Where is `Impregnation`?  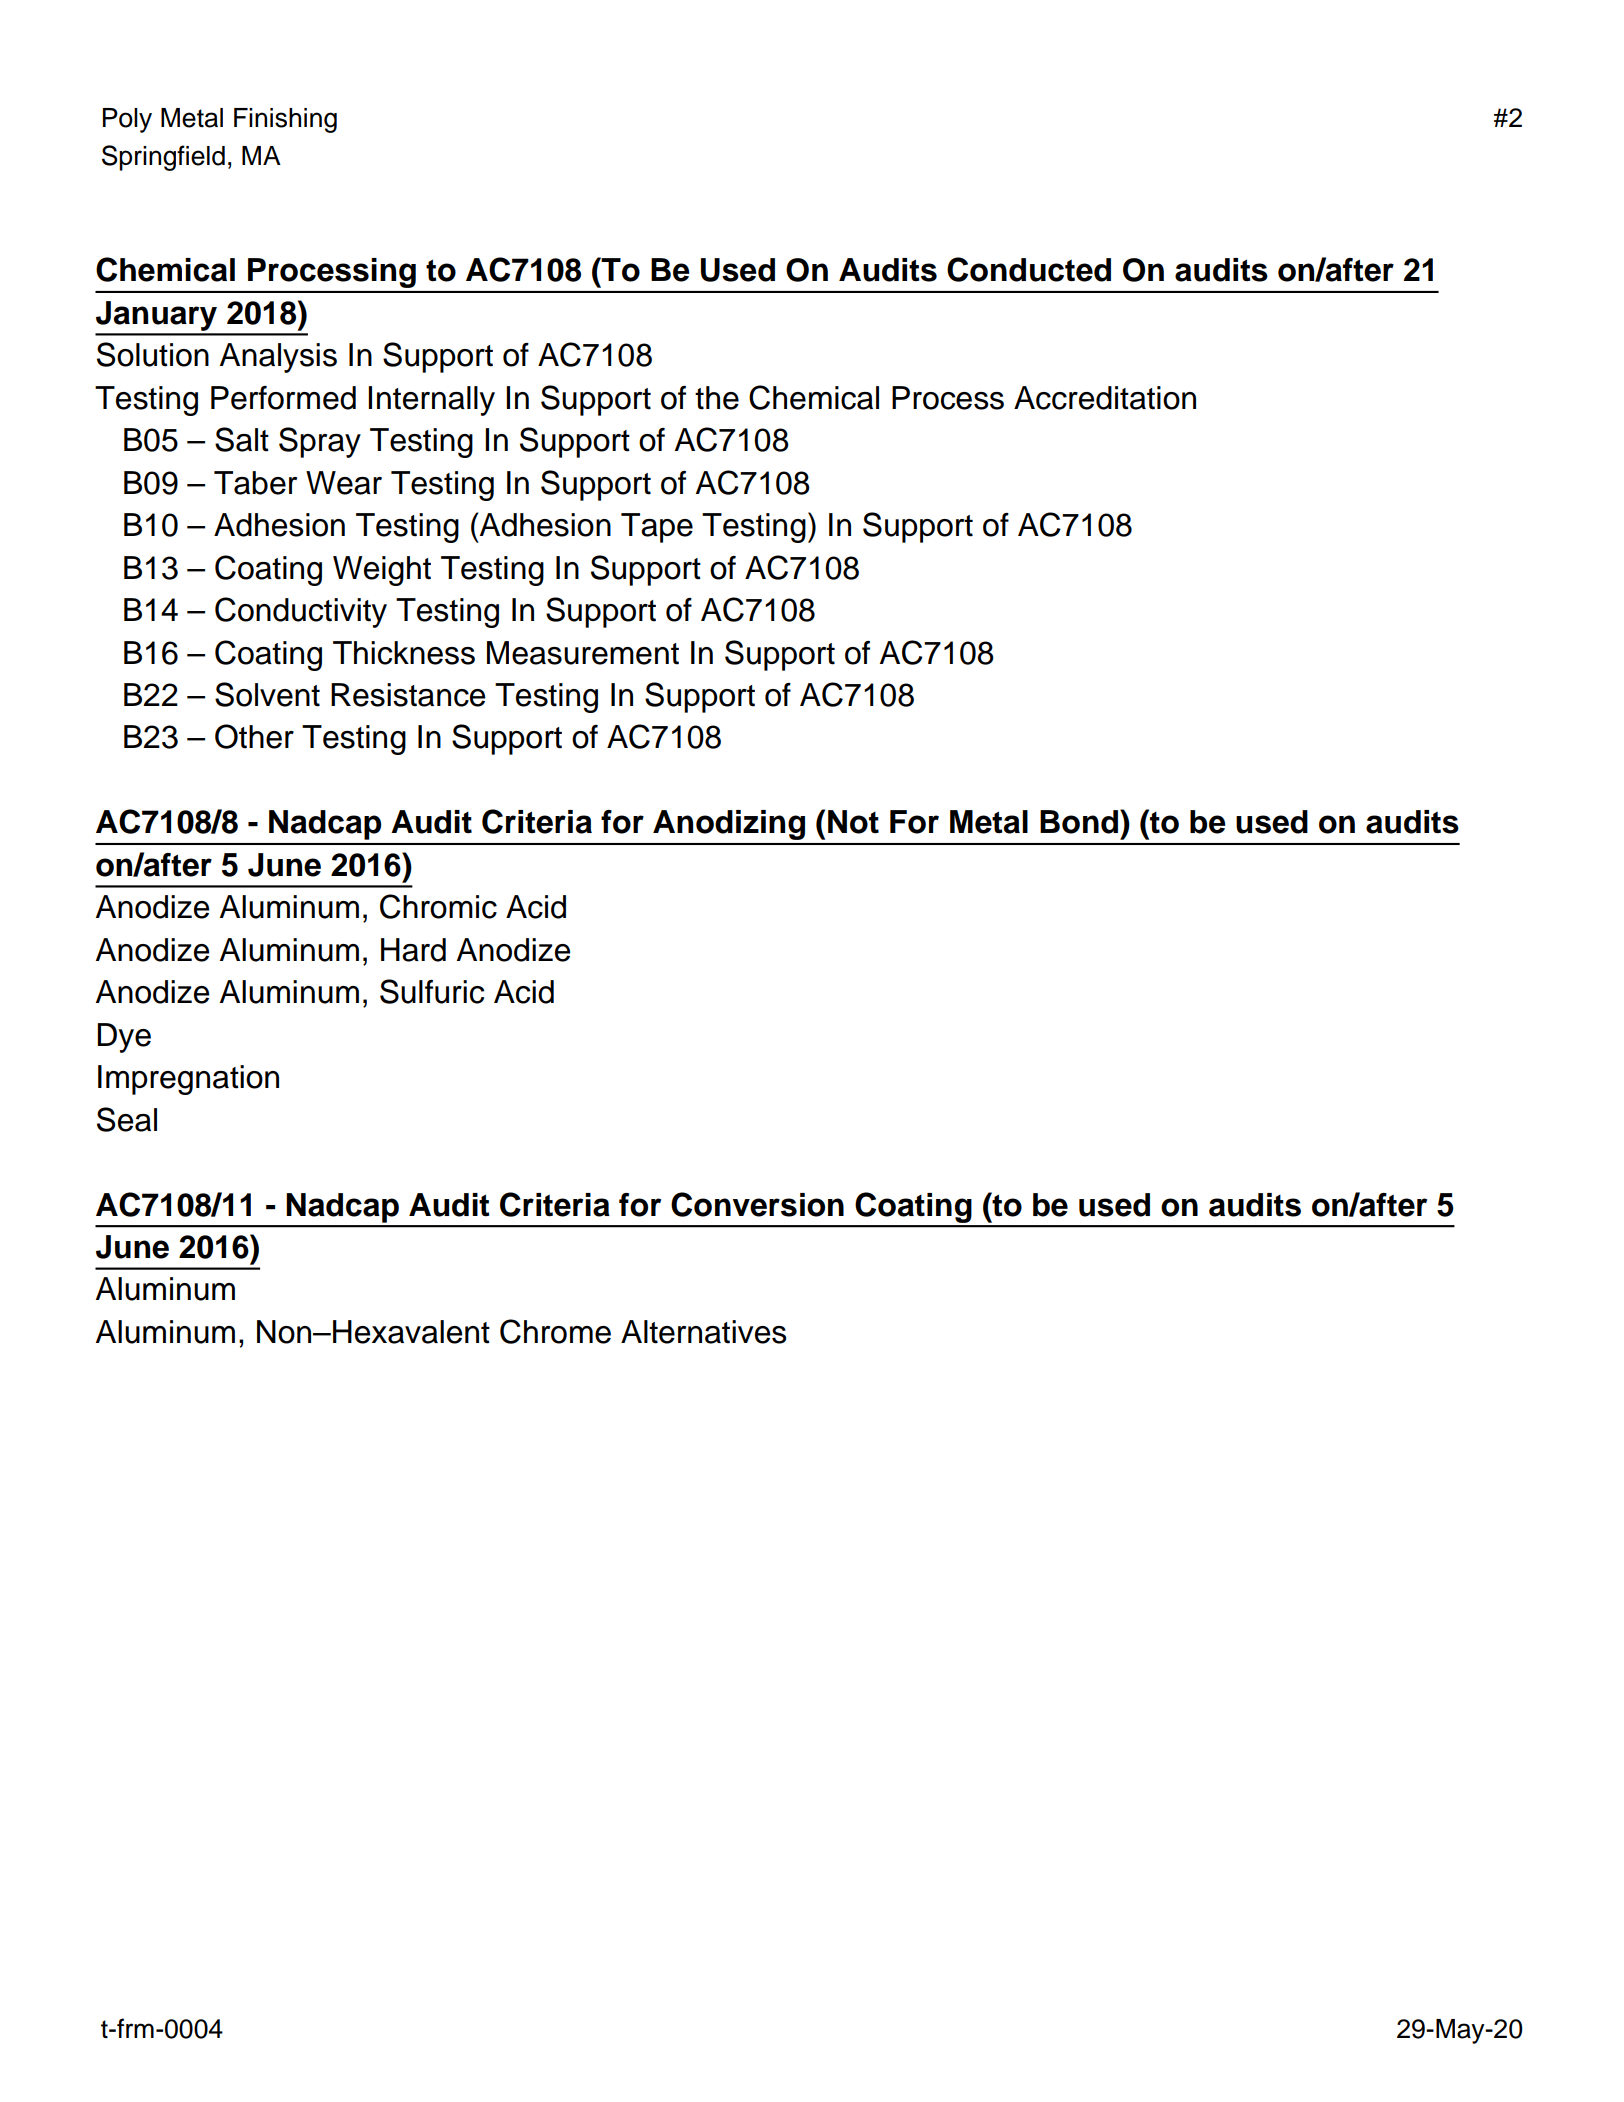
Impregnation is located at coordinates (188, 1080).
